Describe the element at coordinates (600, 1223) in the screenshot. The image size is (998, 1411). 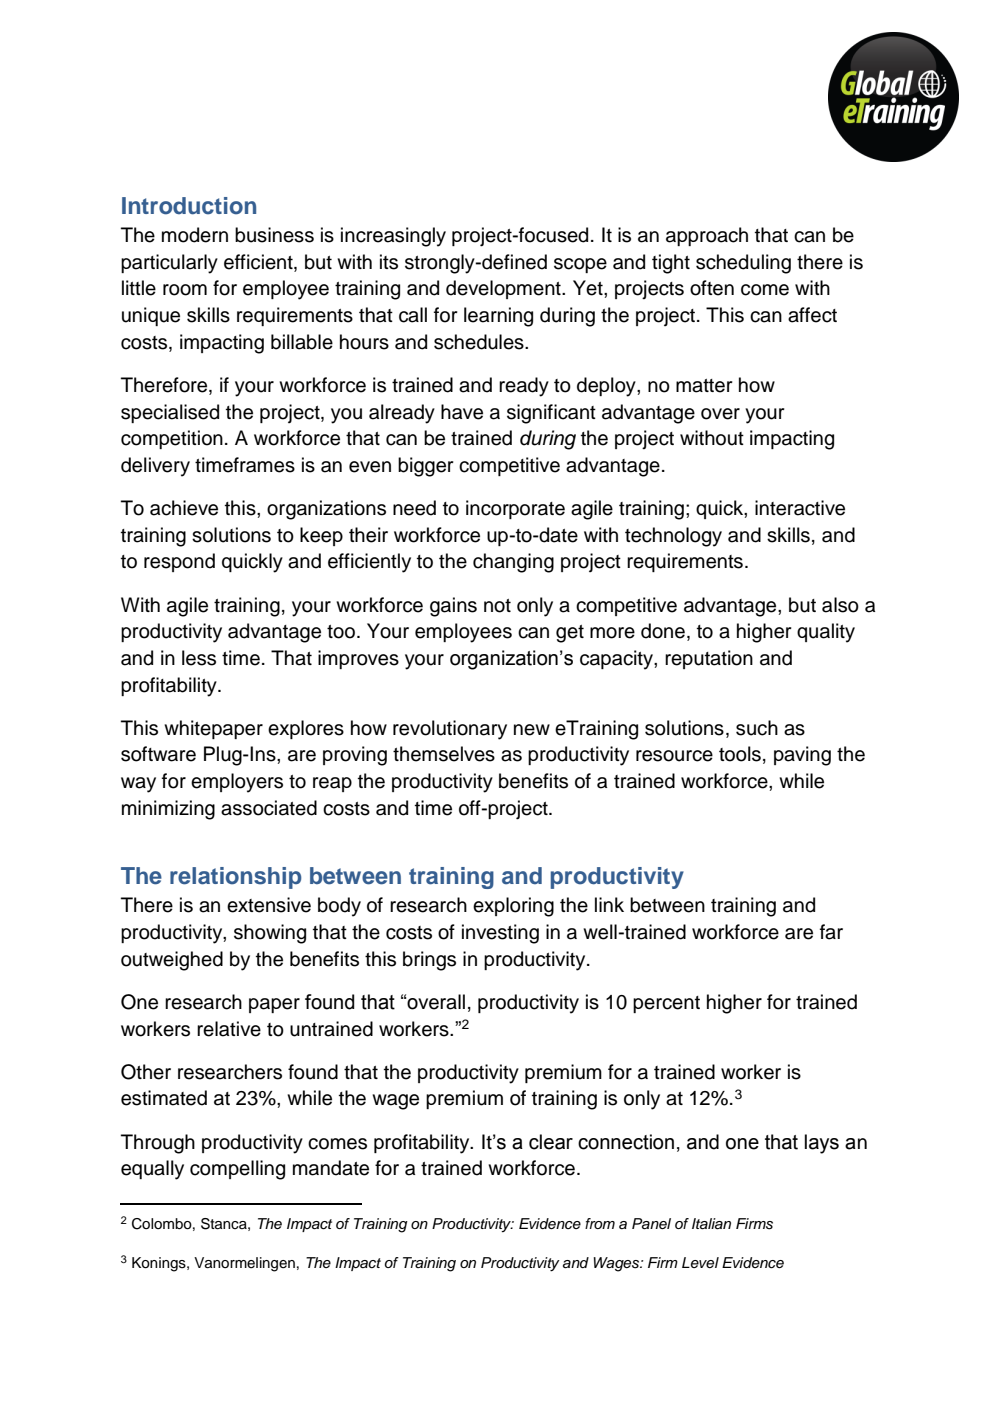
I see `from` at that location.
